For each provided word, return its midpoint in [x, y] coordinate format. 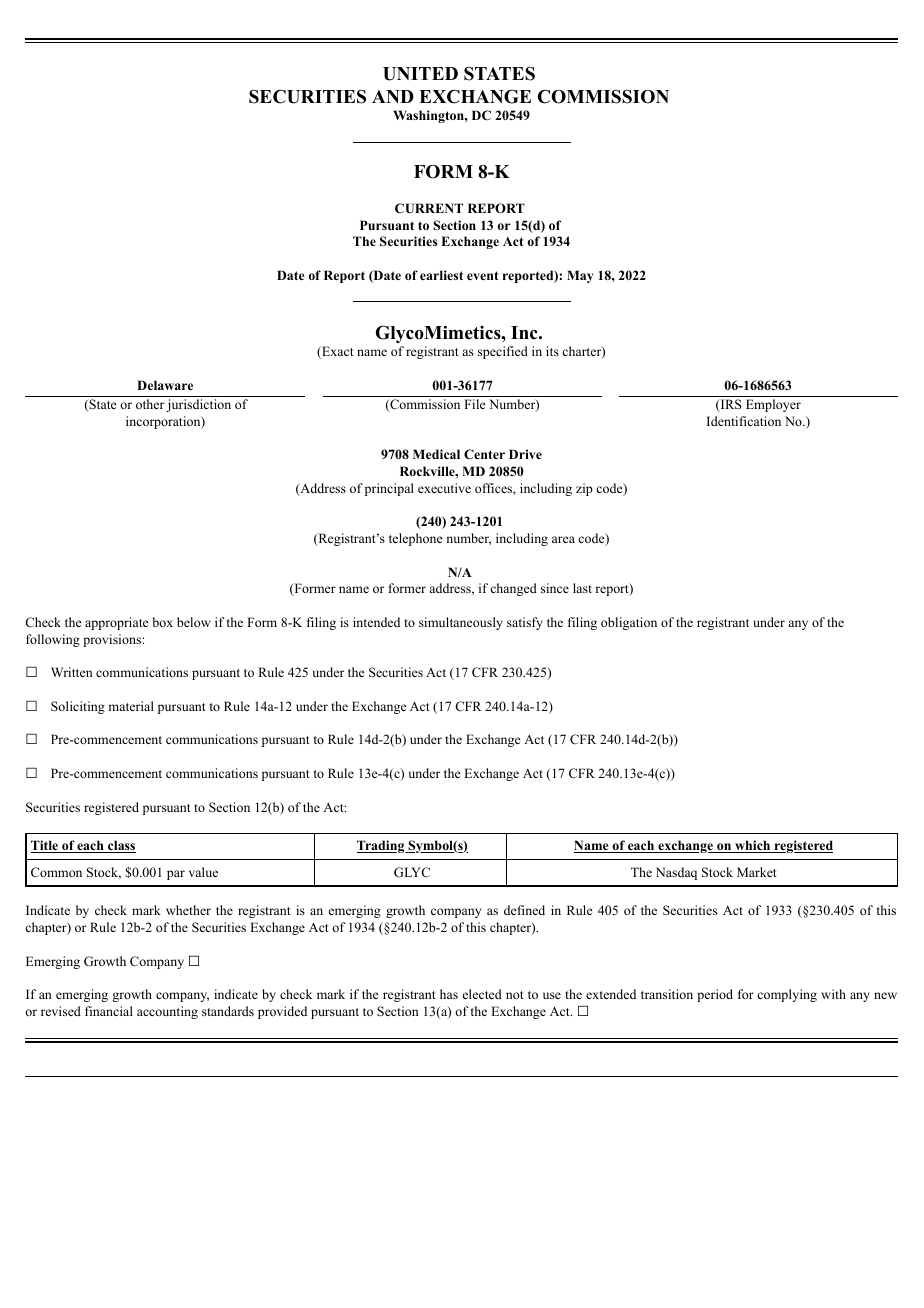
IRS [730, 405]
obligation [629, 623]
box [163, 622]
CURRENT [429, 208]
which [753, 846]
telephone [416, 539]
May [580, 276]
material [131, 706]
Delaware [165, 385]
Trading [382, 846]
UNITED [420, 74]
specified [503, 352]
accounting [167, 1012]
